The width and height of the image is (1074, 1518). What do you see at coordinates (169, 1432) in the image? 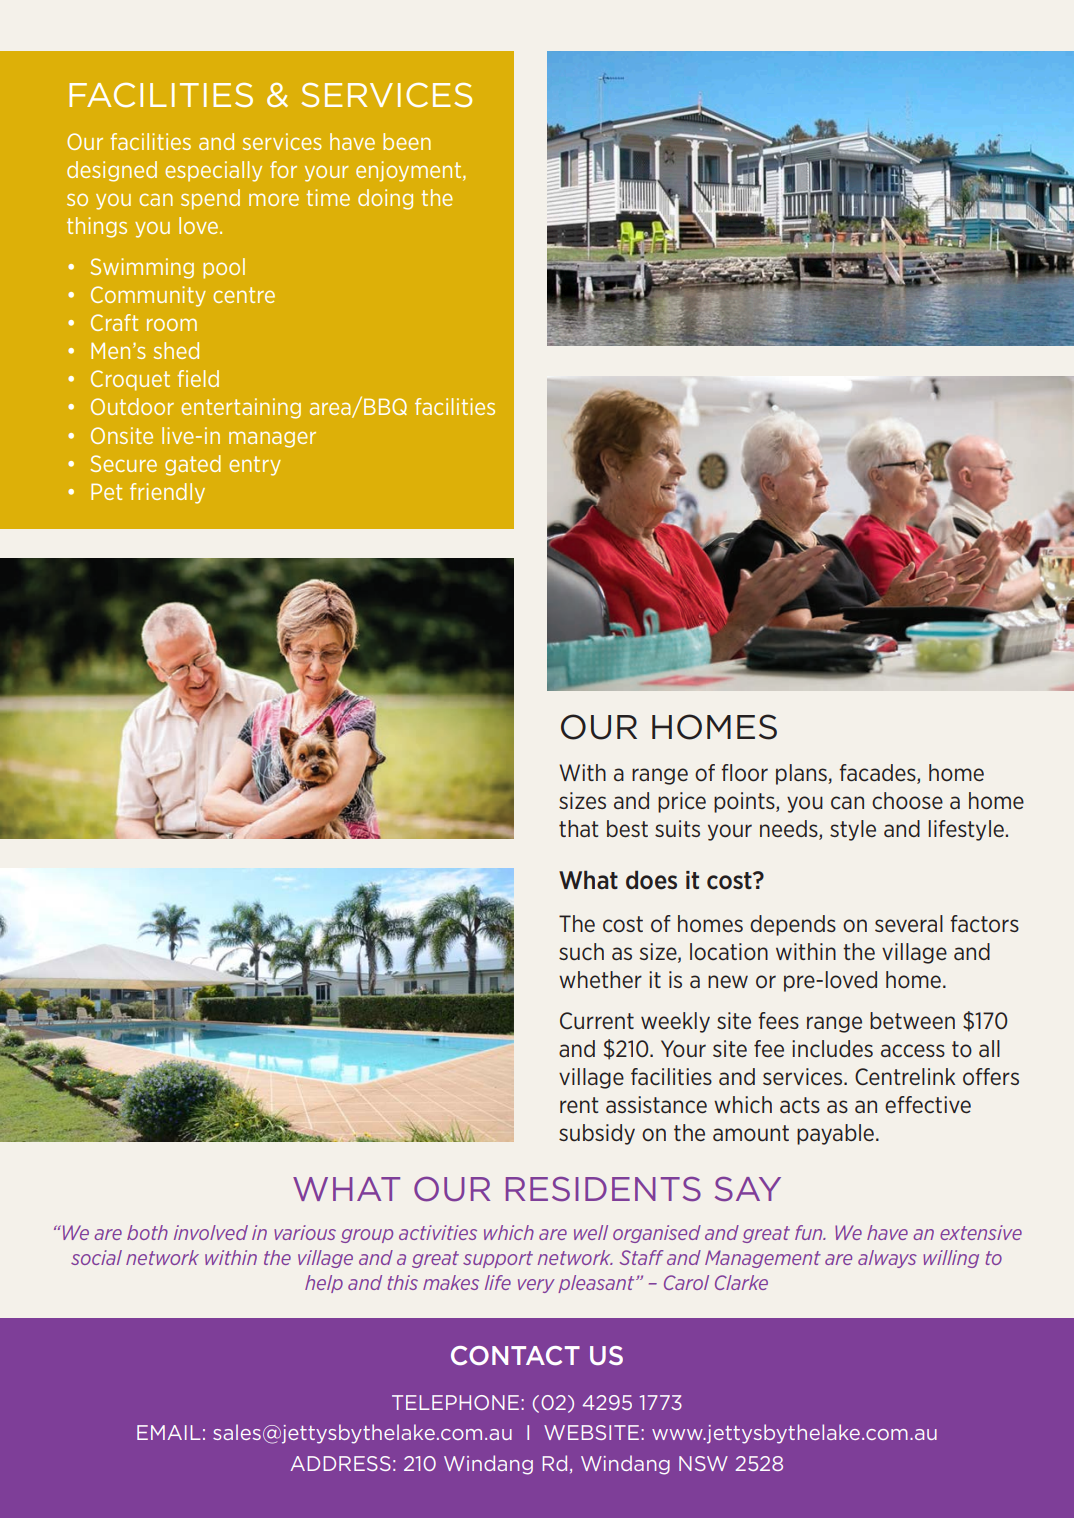
I see `EMAIL` at bounding box center [169, 1432].
